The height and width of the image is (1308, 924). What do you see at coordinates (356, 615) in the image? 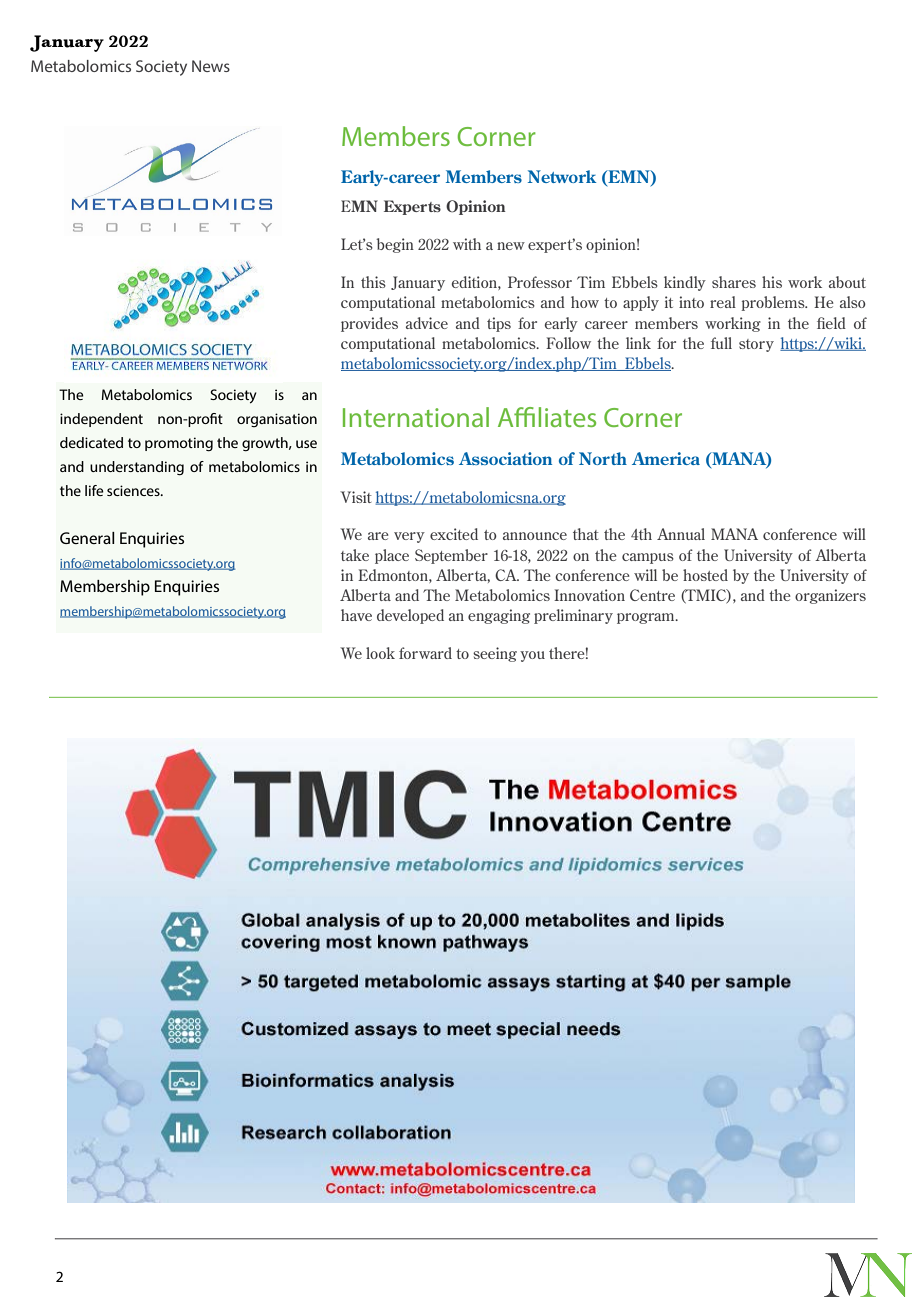
I see `have` at bounding box center [356, 615].
